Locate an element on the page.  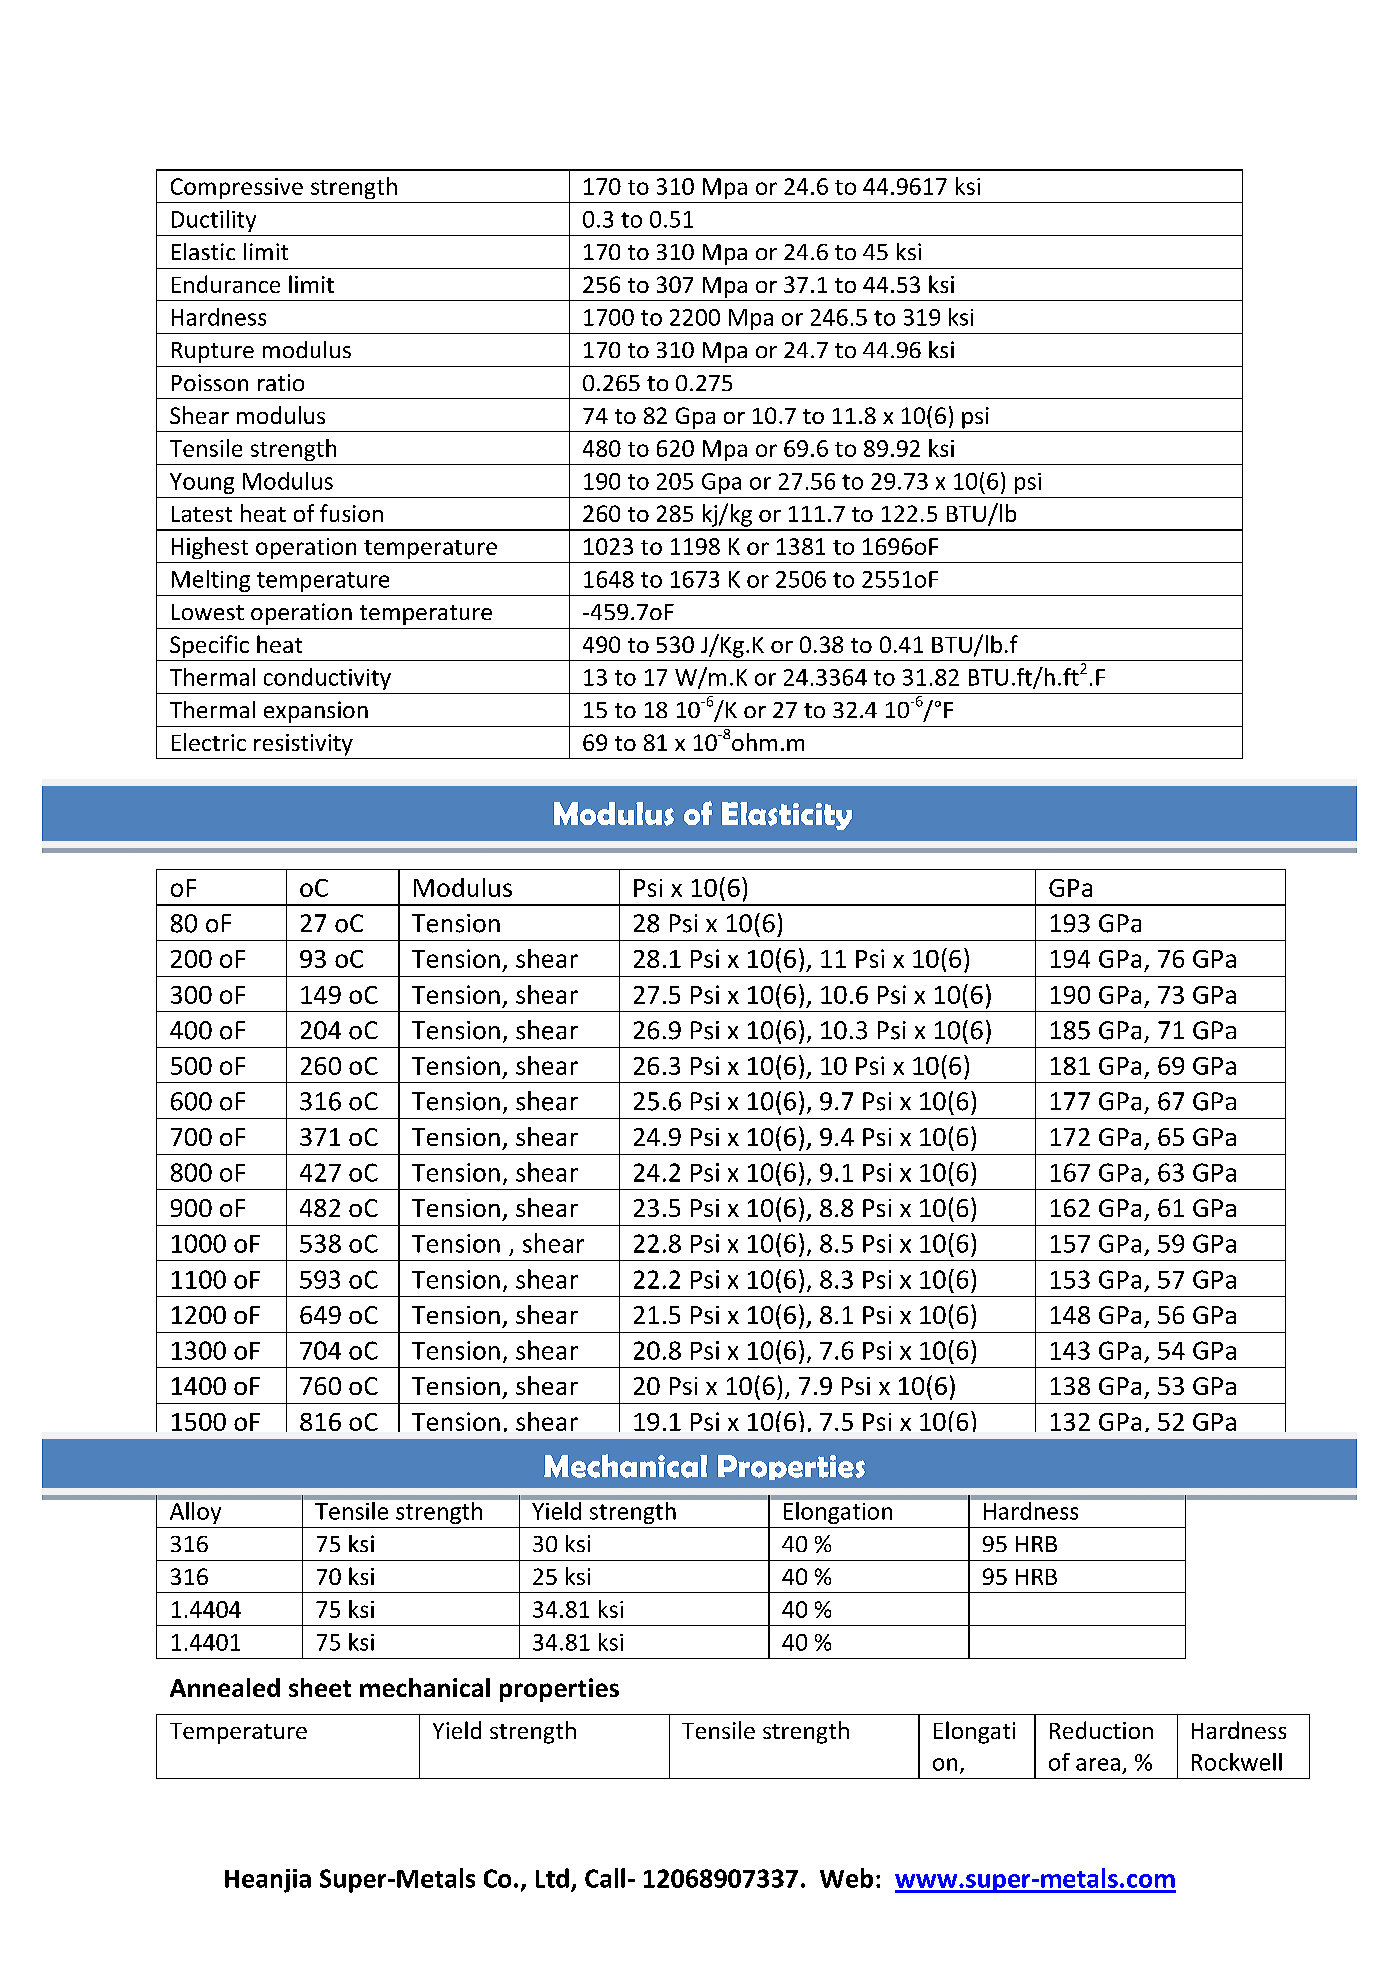
expansion is located at coordinates (316, 712).
